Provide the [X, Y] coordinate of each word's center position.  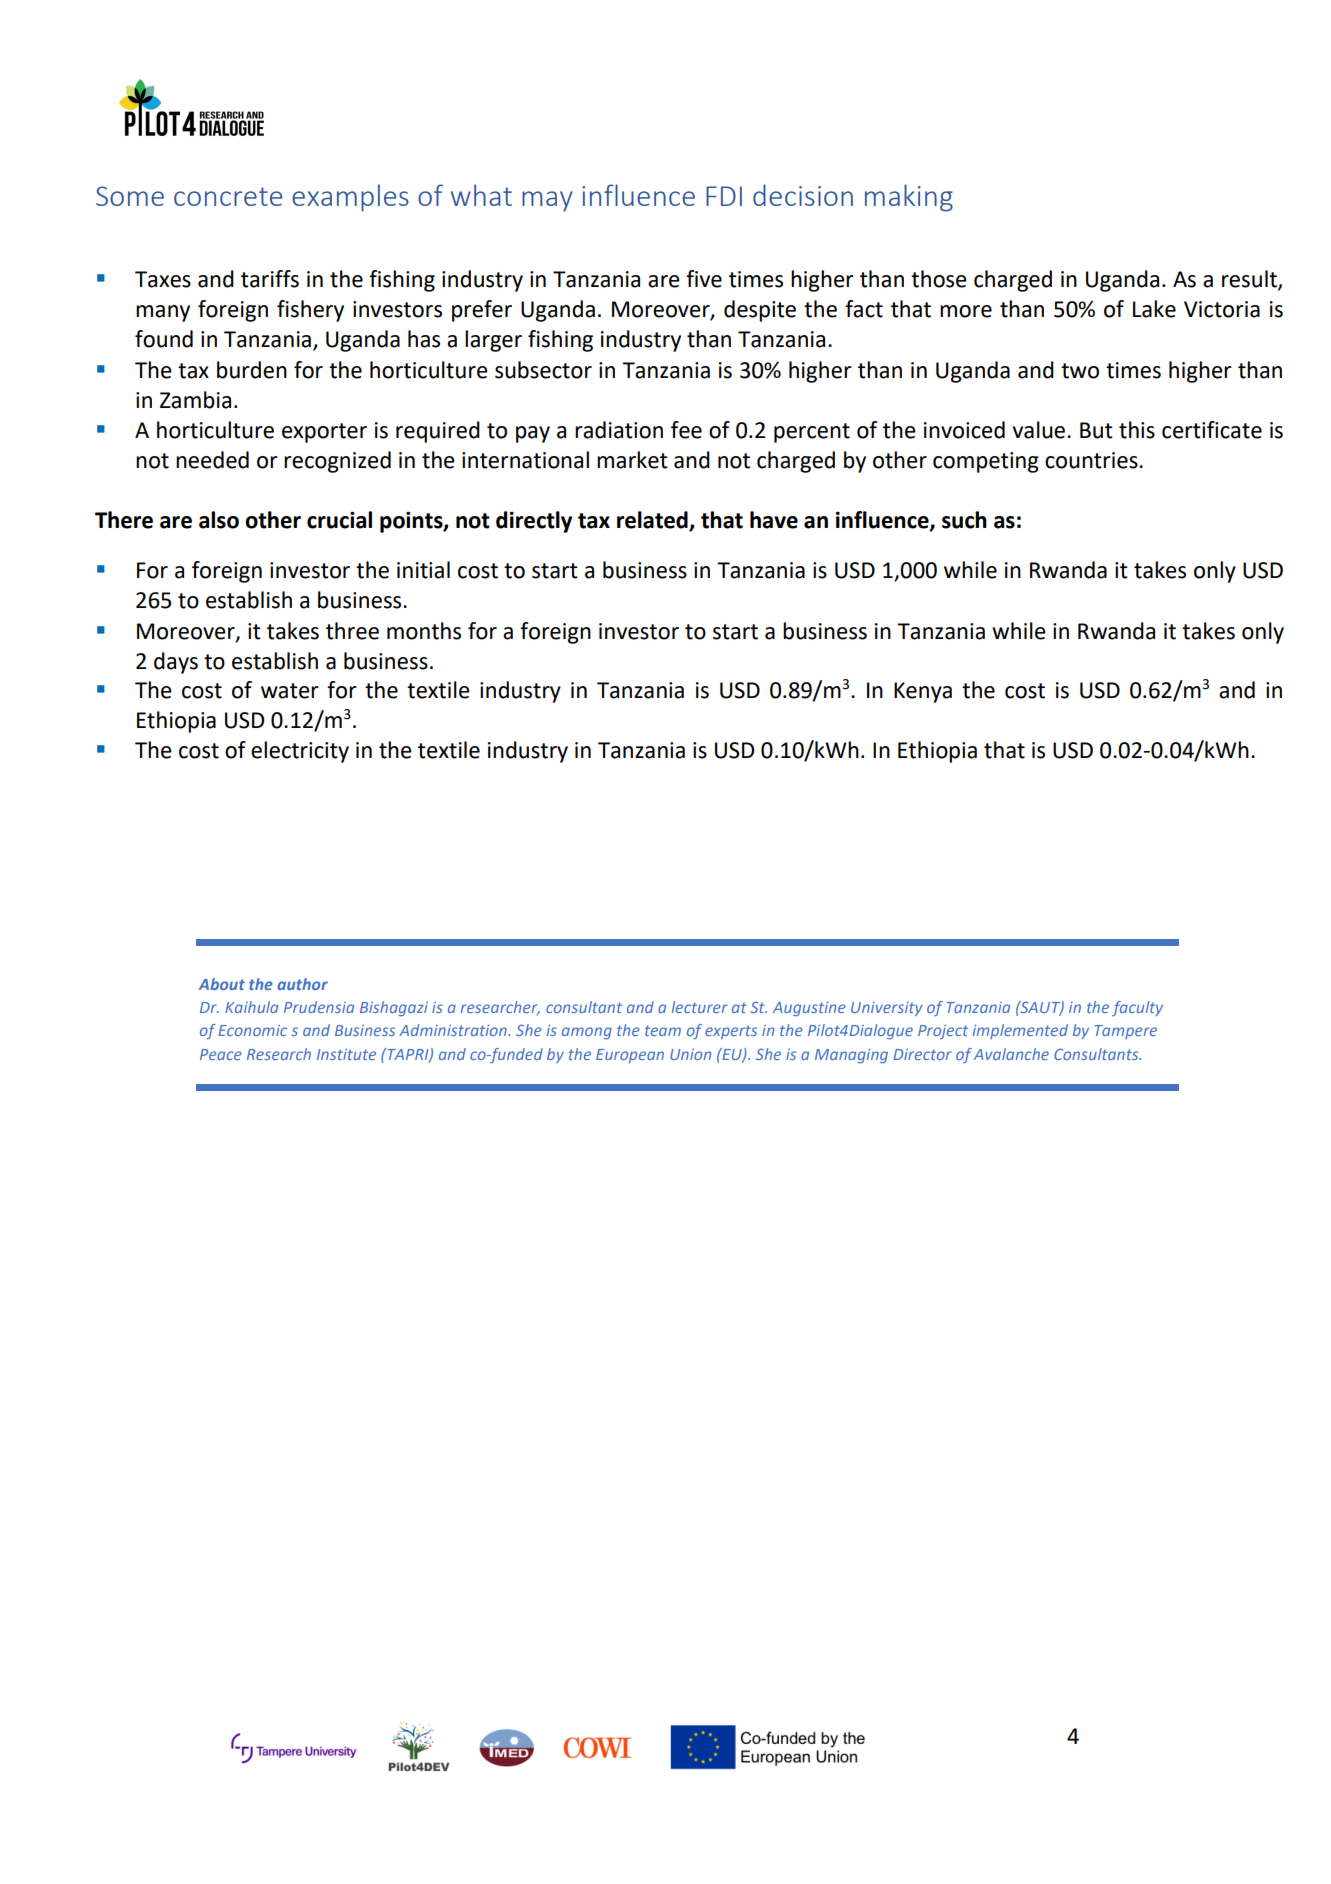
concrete [228, 196]
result [1250, 280]
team [663, 1030]
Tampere [1125, 1032]
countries [1092, 460]
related [653, 521]
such [964, 520]
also [219, 520]
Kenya [923, 692]
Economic [252, 1030]
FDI [724, 196]
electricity [300, 752]
